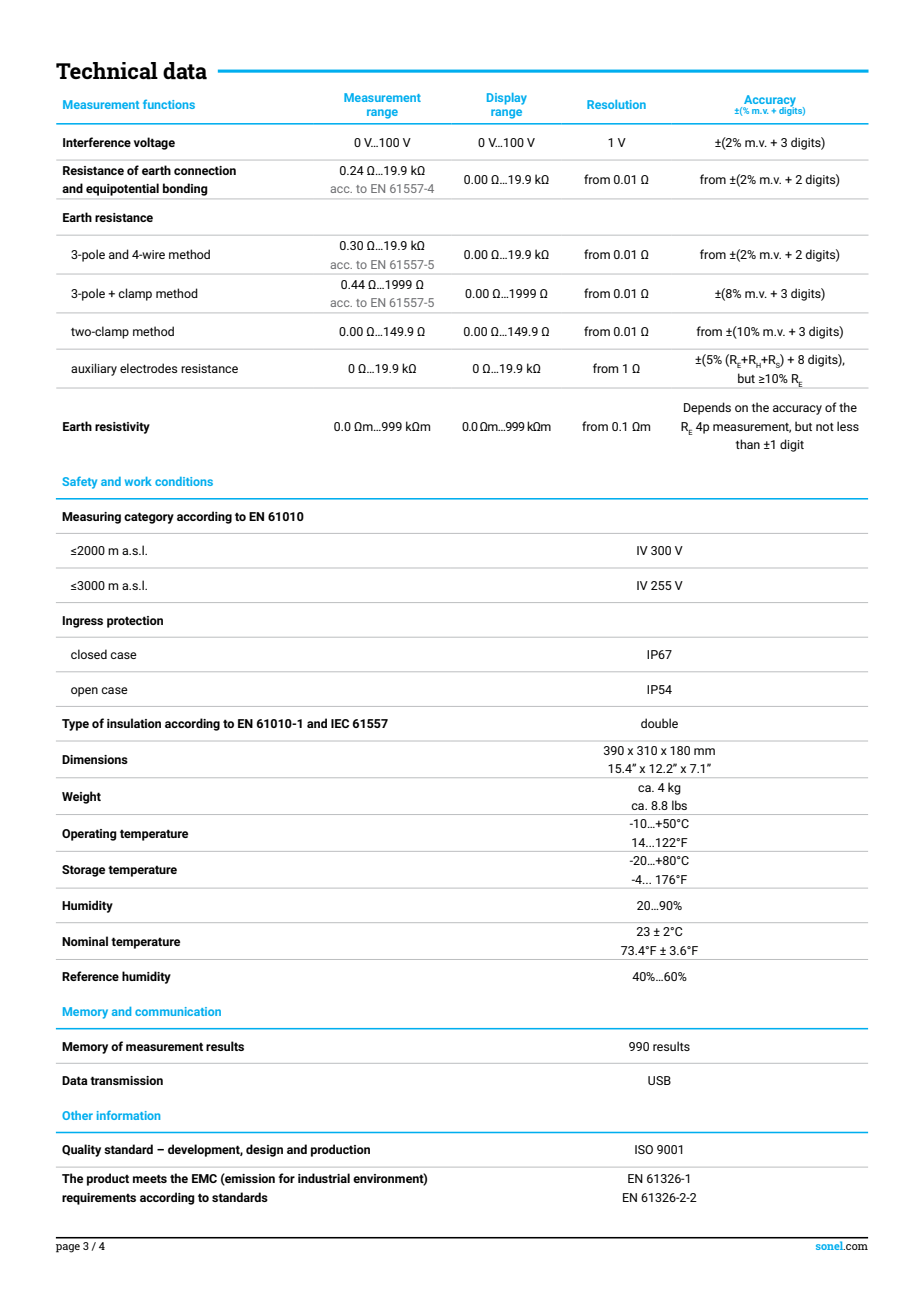 The image size is (924, 1308). I want to click on Display, so click(507, 99).
